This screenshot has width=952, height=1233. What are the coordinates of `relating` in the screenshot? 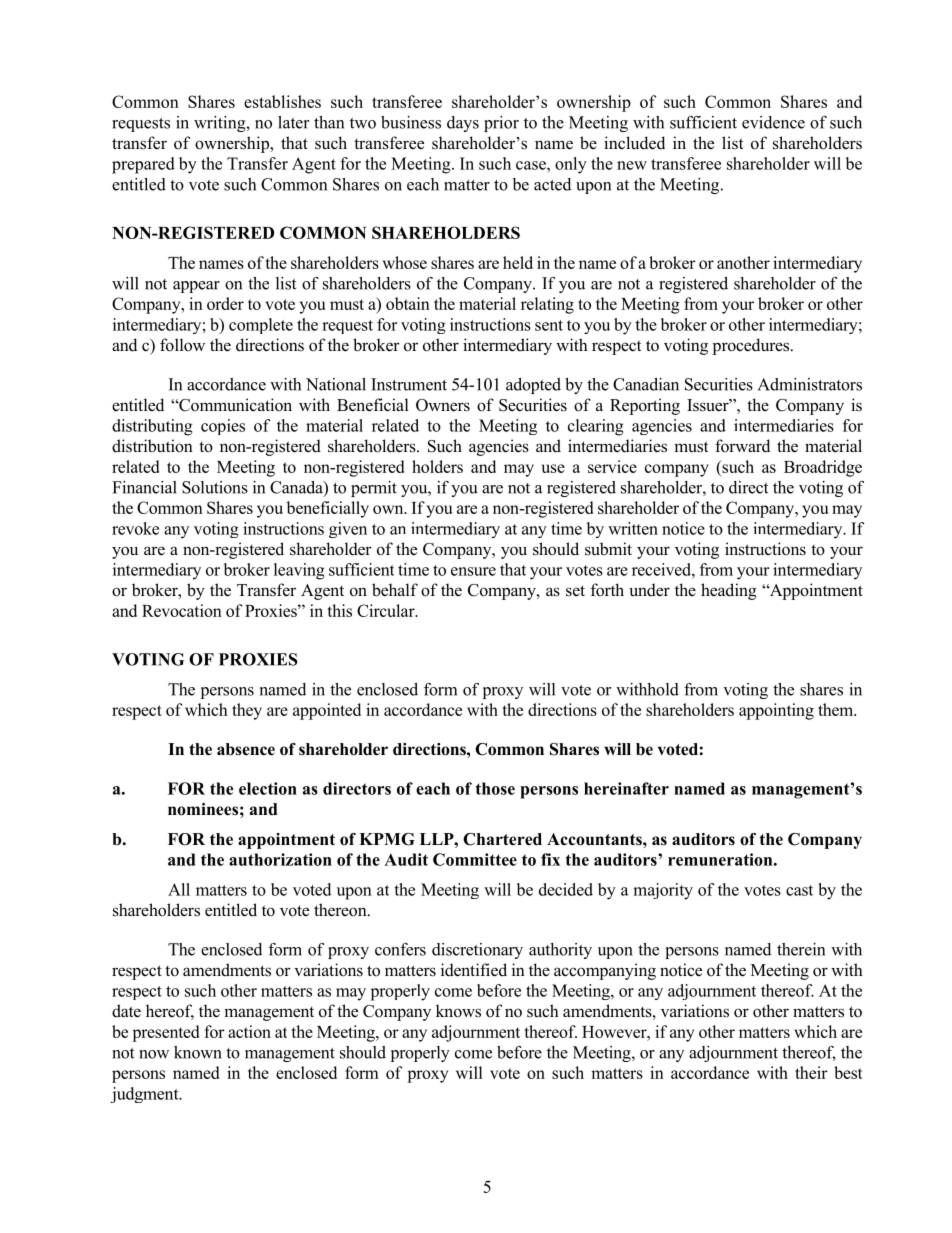 It's located at (547, 305).
